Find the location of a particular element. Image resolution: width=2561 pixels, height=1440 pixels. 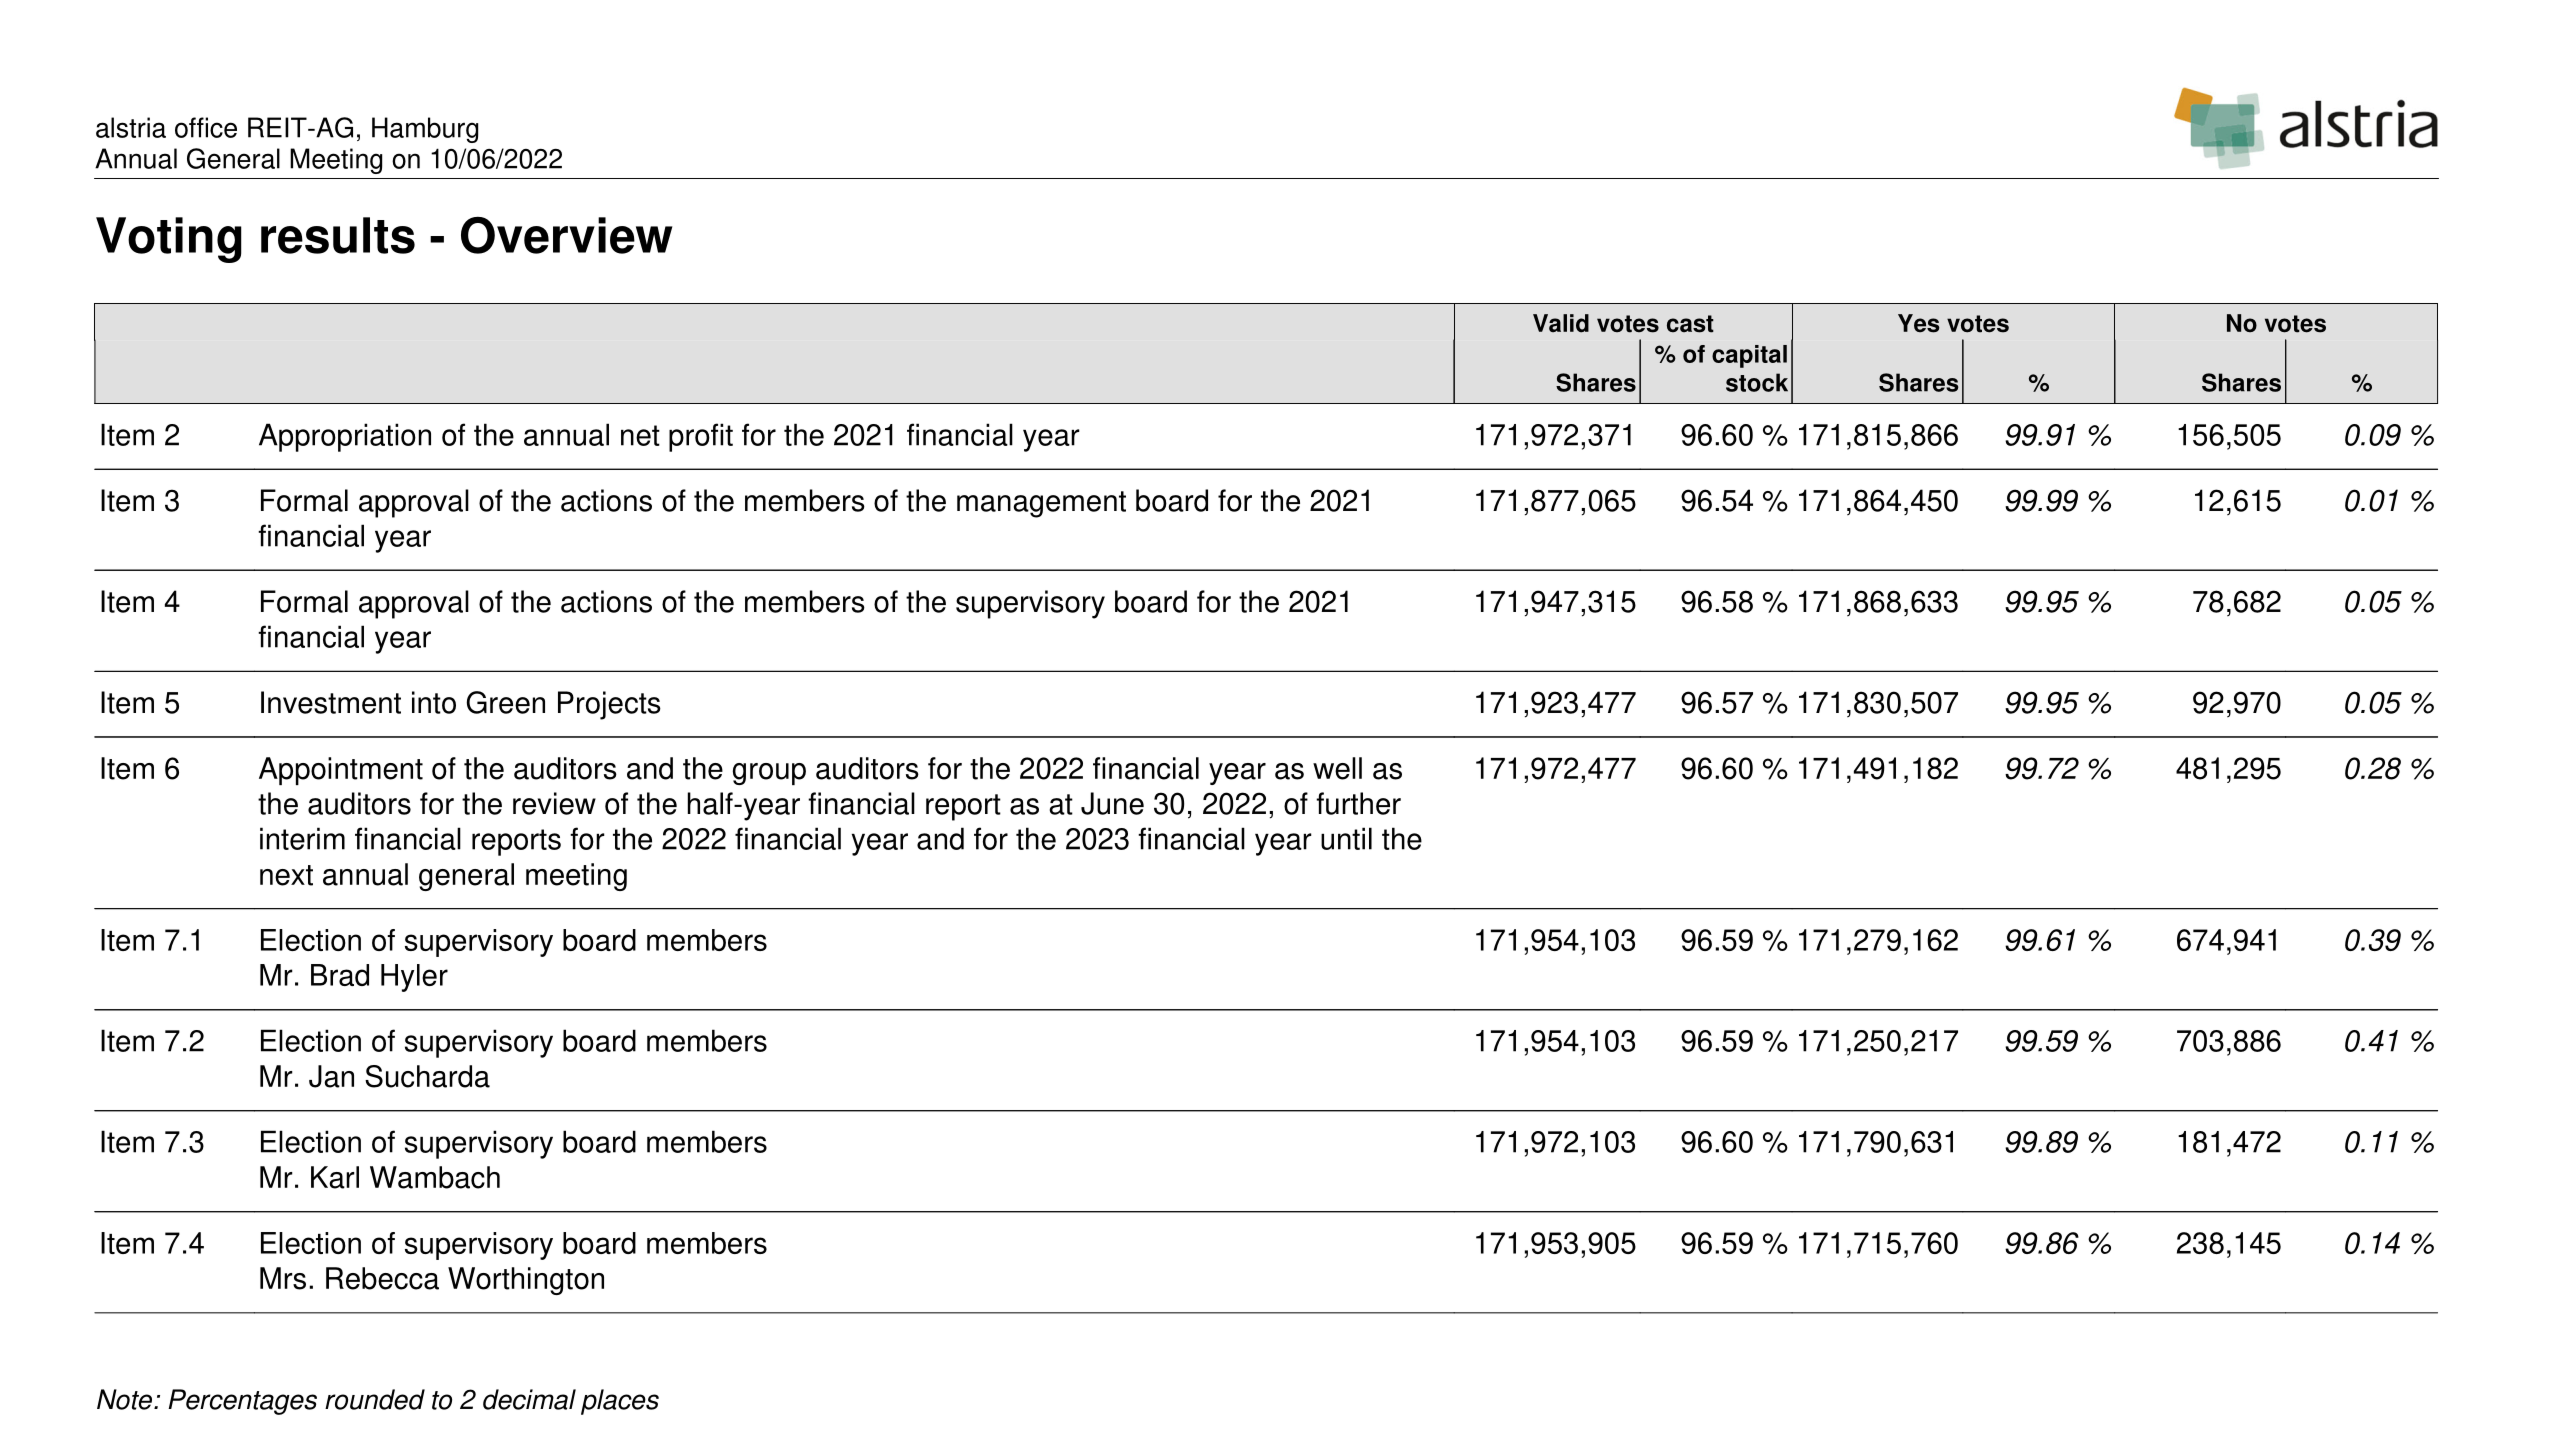

rounded is located at coordinates (375, 1399).
